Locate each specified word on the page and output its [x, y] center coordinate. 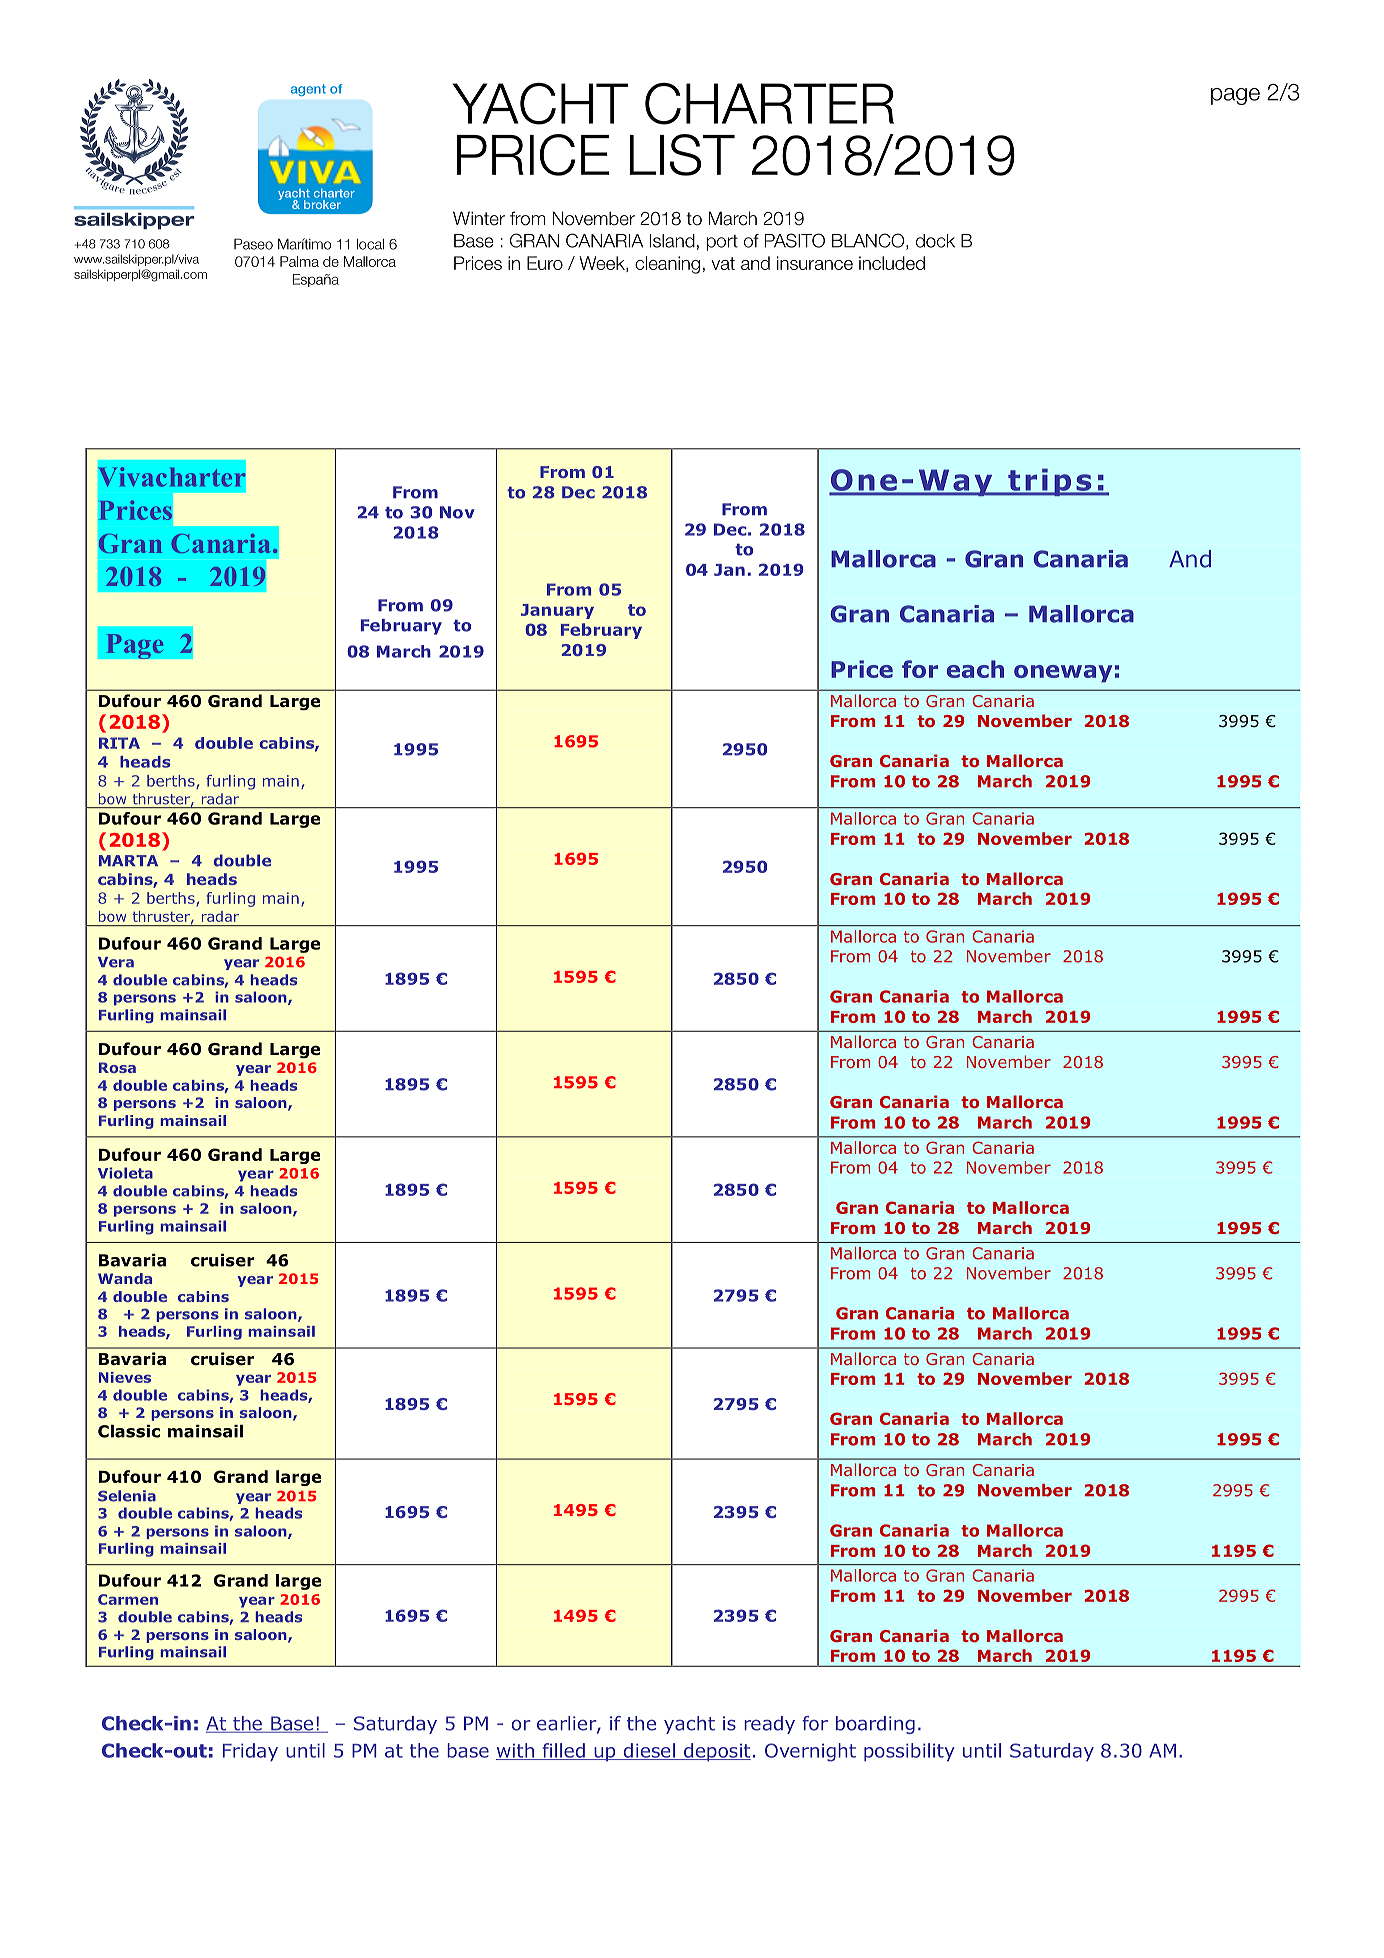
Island [672, 241]
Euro [545, 263]
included [892, 263]
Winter [479, 218]
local [370, 244]
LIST [682, 155]
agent [308, 90]
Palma [299, 261]
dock [935, 241]
